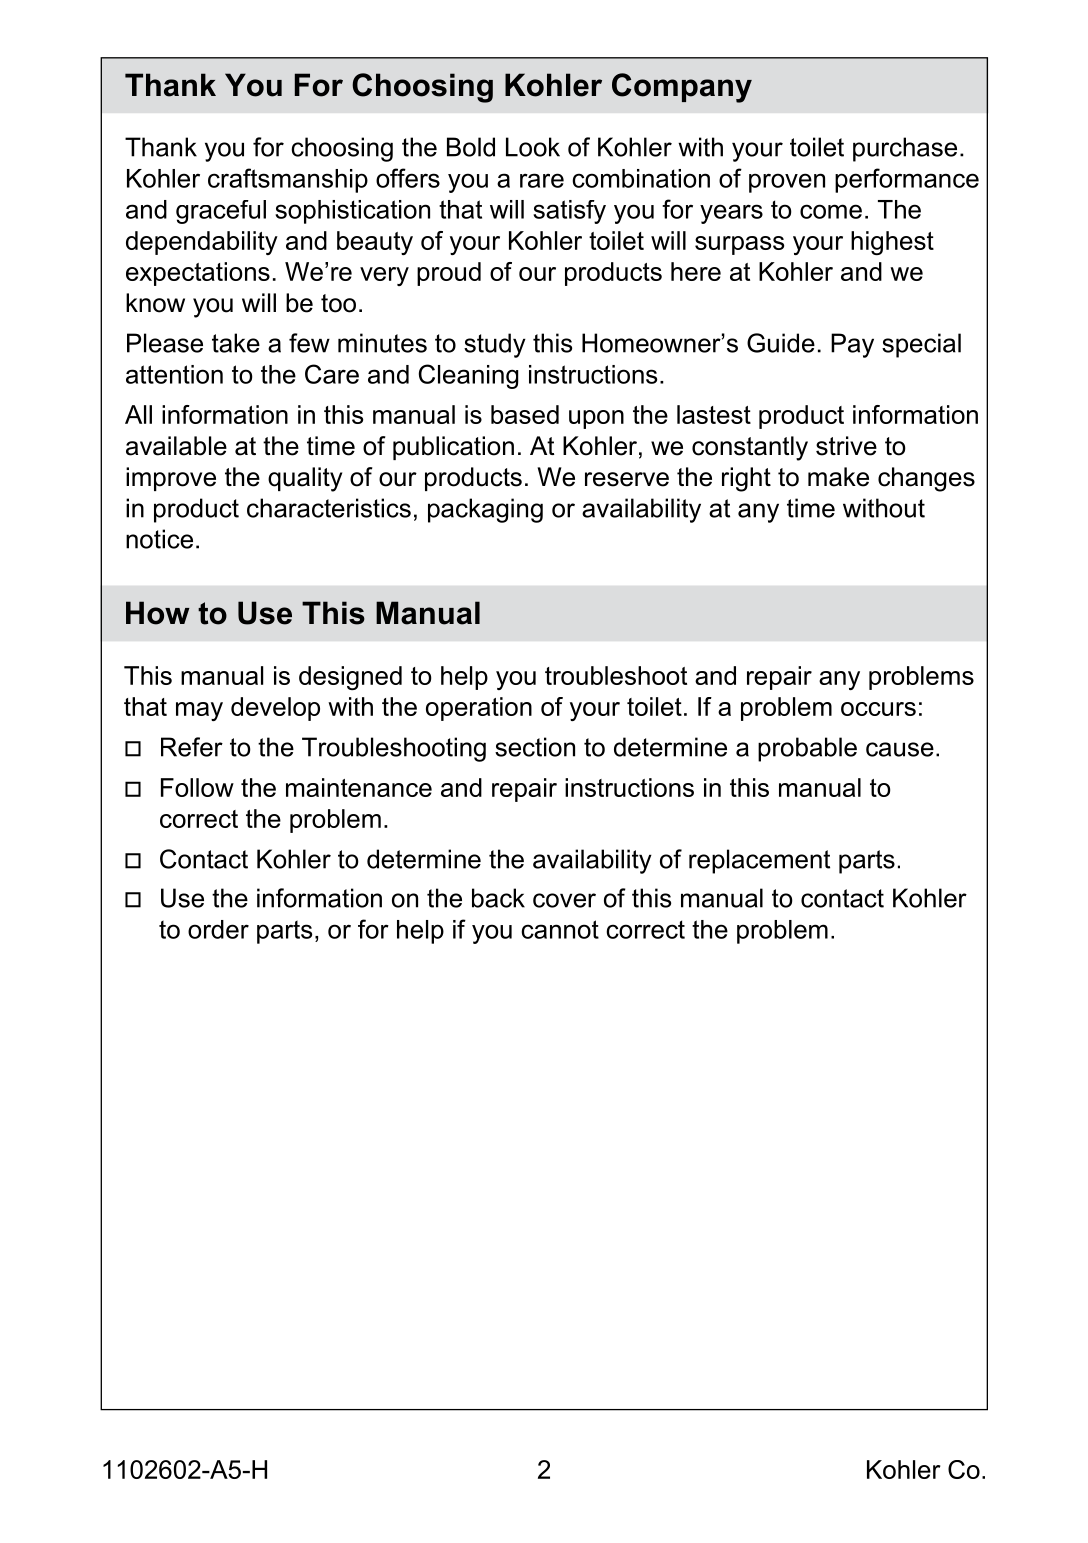 The height and width of the screenshot is (1543, 1088). What do you see at coordinates (759, 861) in the screenshot?
I see `replacement` at bounding box center [759, 861].
